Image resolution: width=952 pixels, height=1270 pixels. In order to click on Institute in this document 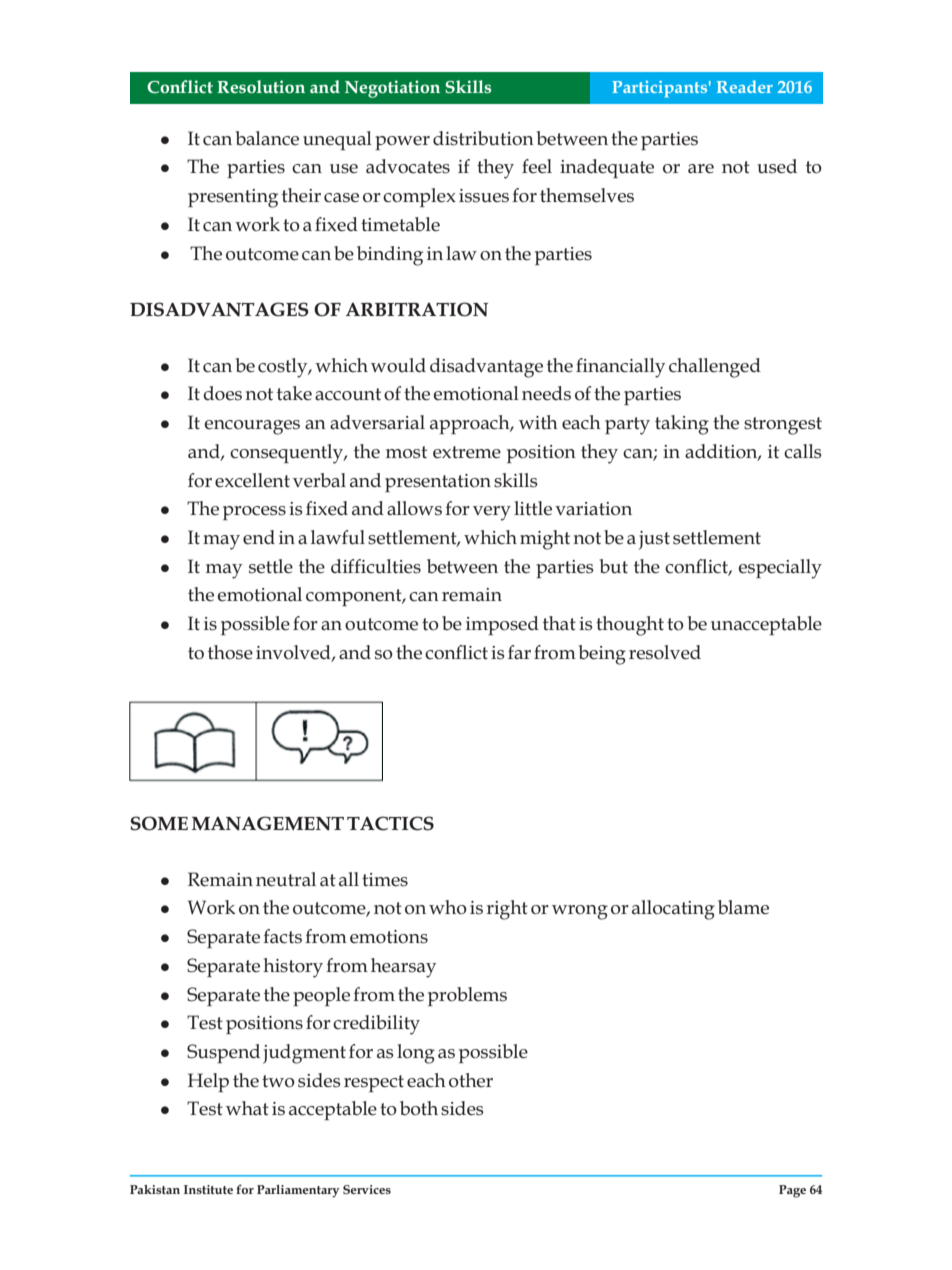, I will do `click(208, 1189)`.
